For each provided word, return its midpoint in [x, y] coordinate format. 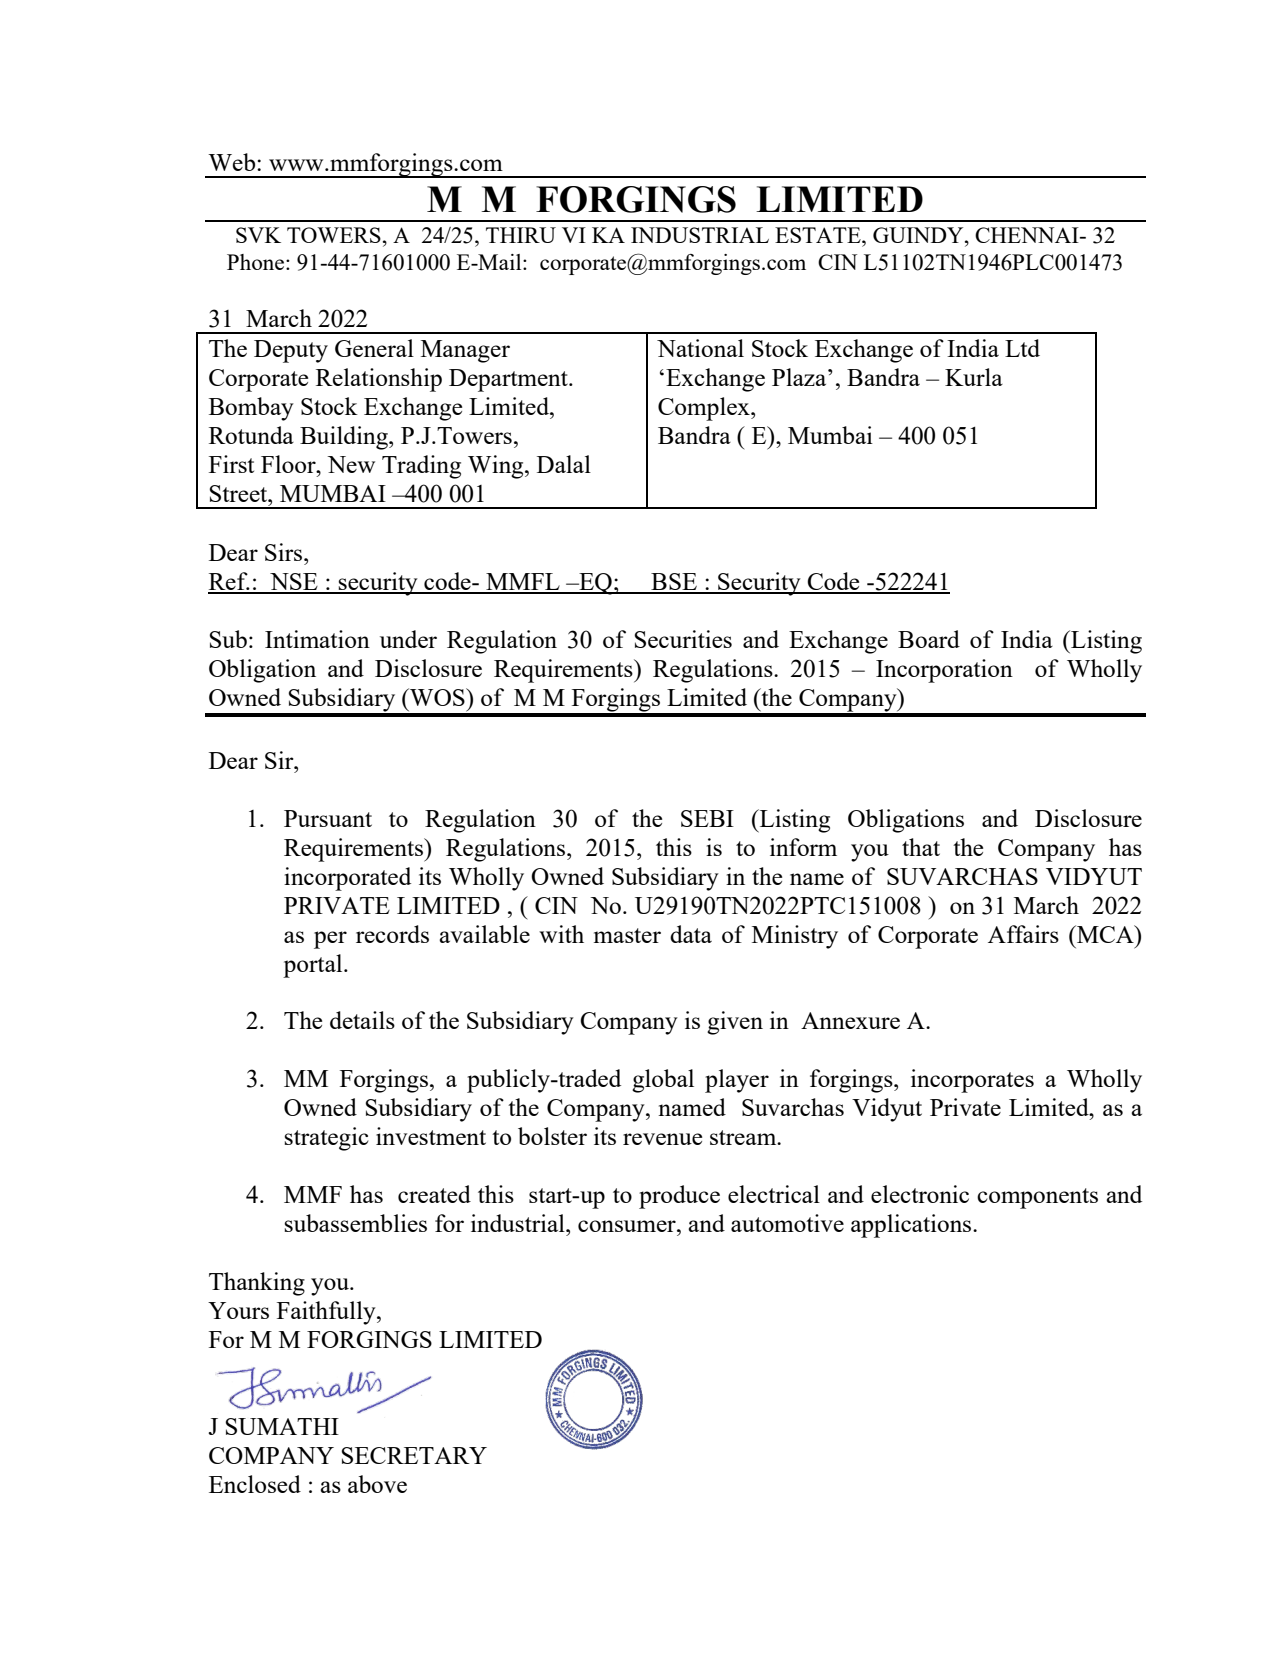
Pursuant [328, 818]
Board [929, 639]
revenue [662, 1139]
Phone [255, 262]
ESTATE [819, 235]
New [351, 464]
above [377, 1484]
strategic [326, 1139]
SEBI [707, 818]
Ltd [1022, 348]
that [921, 847]
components [1037, 1198]
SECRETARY [414, 1455]
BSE [674, 583]
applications [912, 1226]
